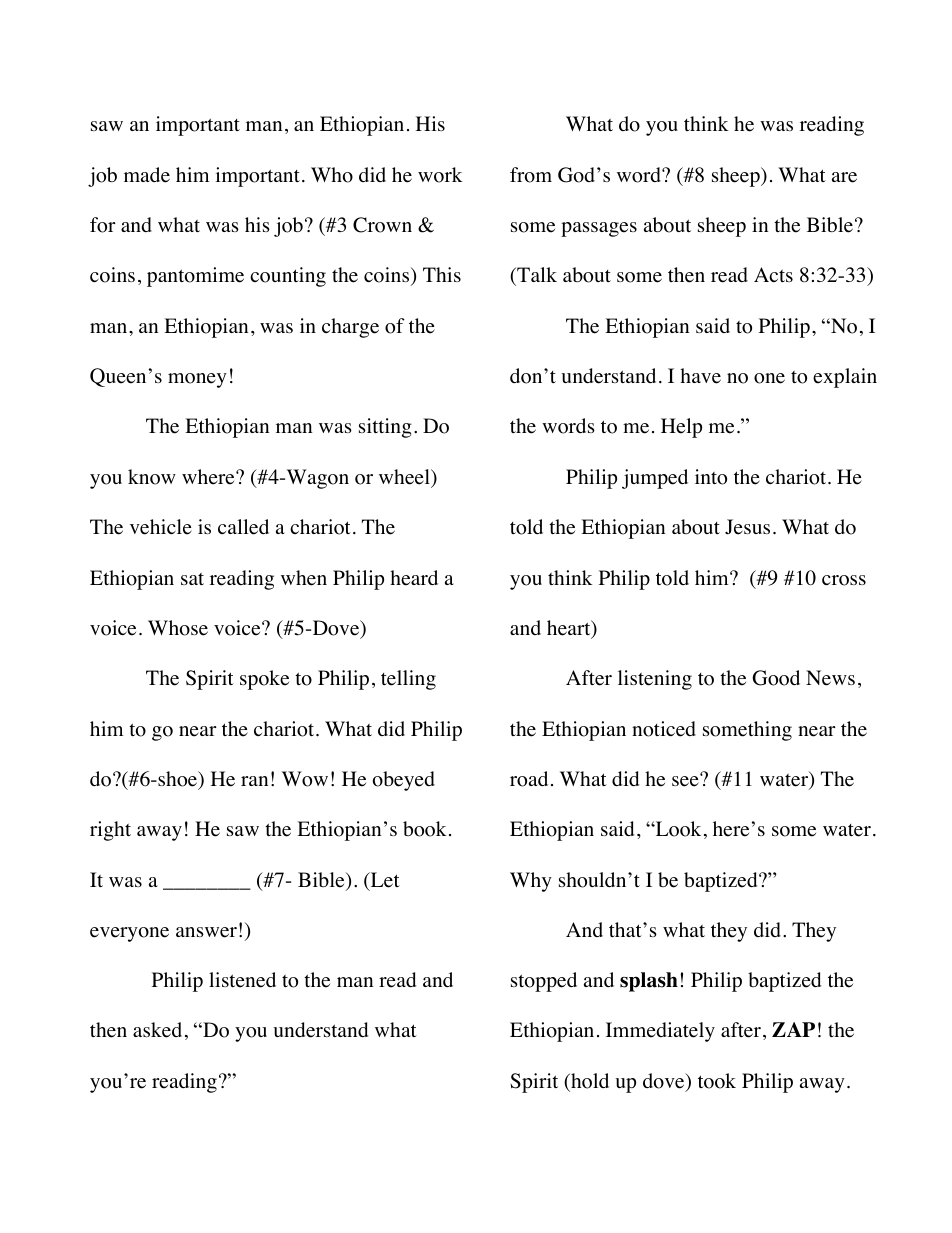  What do you see at coordinates (686, 780) in the screenshot?
I see `see` at bounding box center [686, 780].
